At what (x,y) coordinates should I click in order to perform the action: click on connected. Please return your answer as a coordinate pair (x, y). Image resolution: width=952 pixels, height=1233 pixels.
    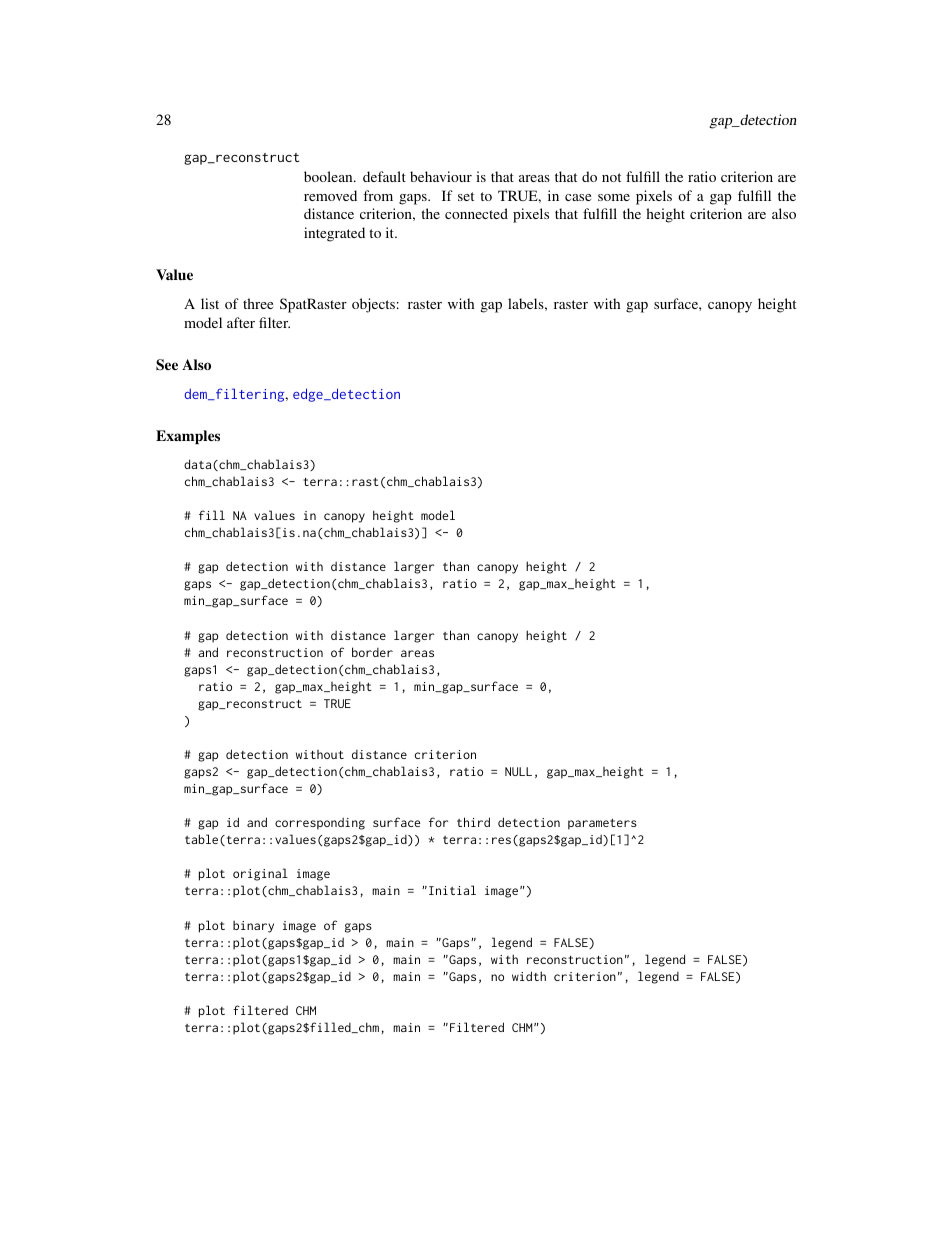
    Looking at the image, I should click on (476, 213).
